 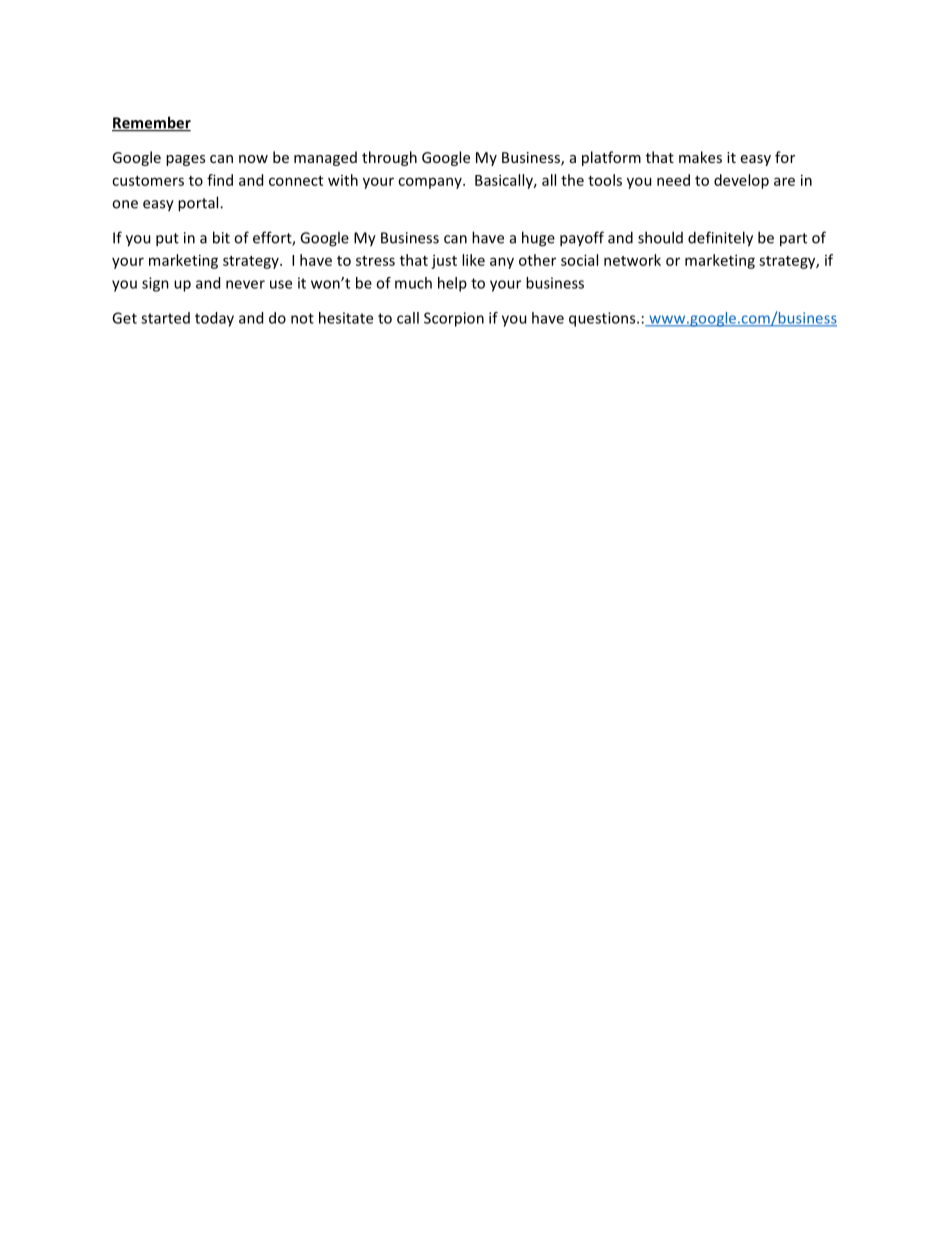 I want to click on through, so click(x=389, y=158).
